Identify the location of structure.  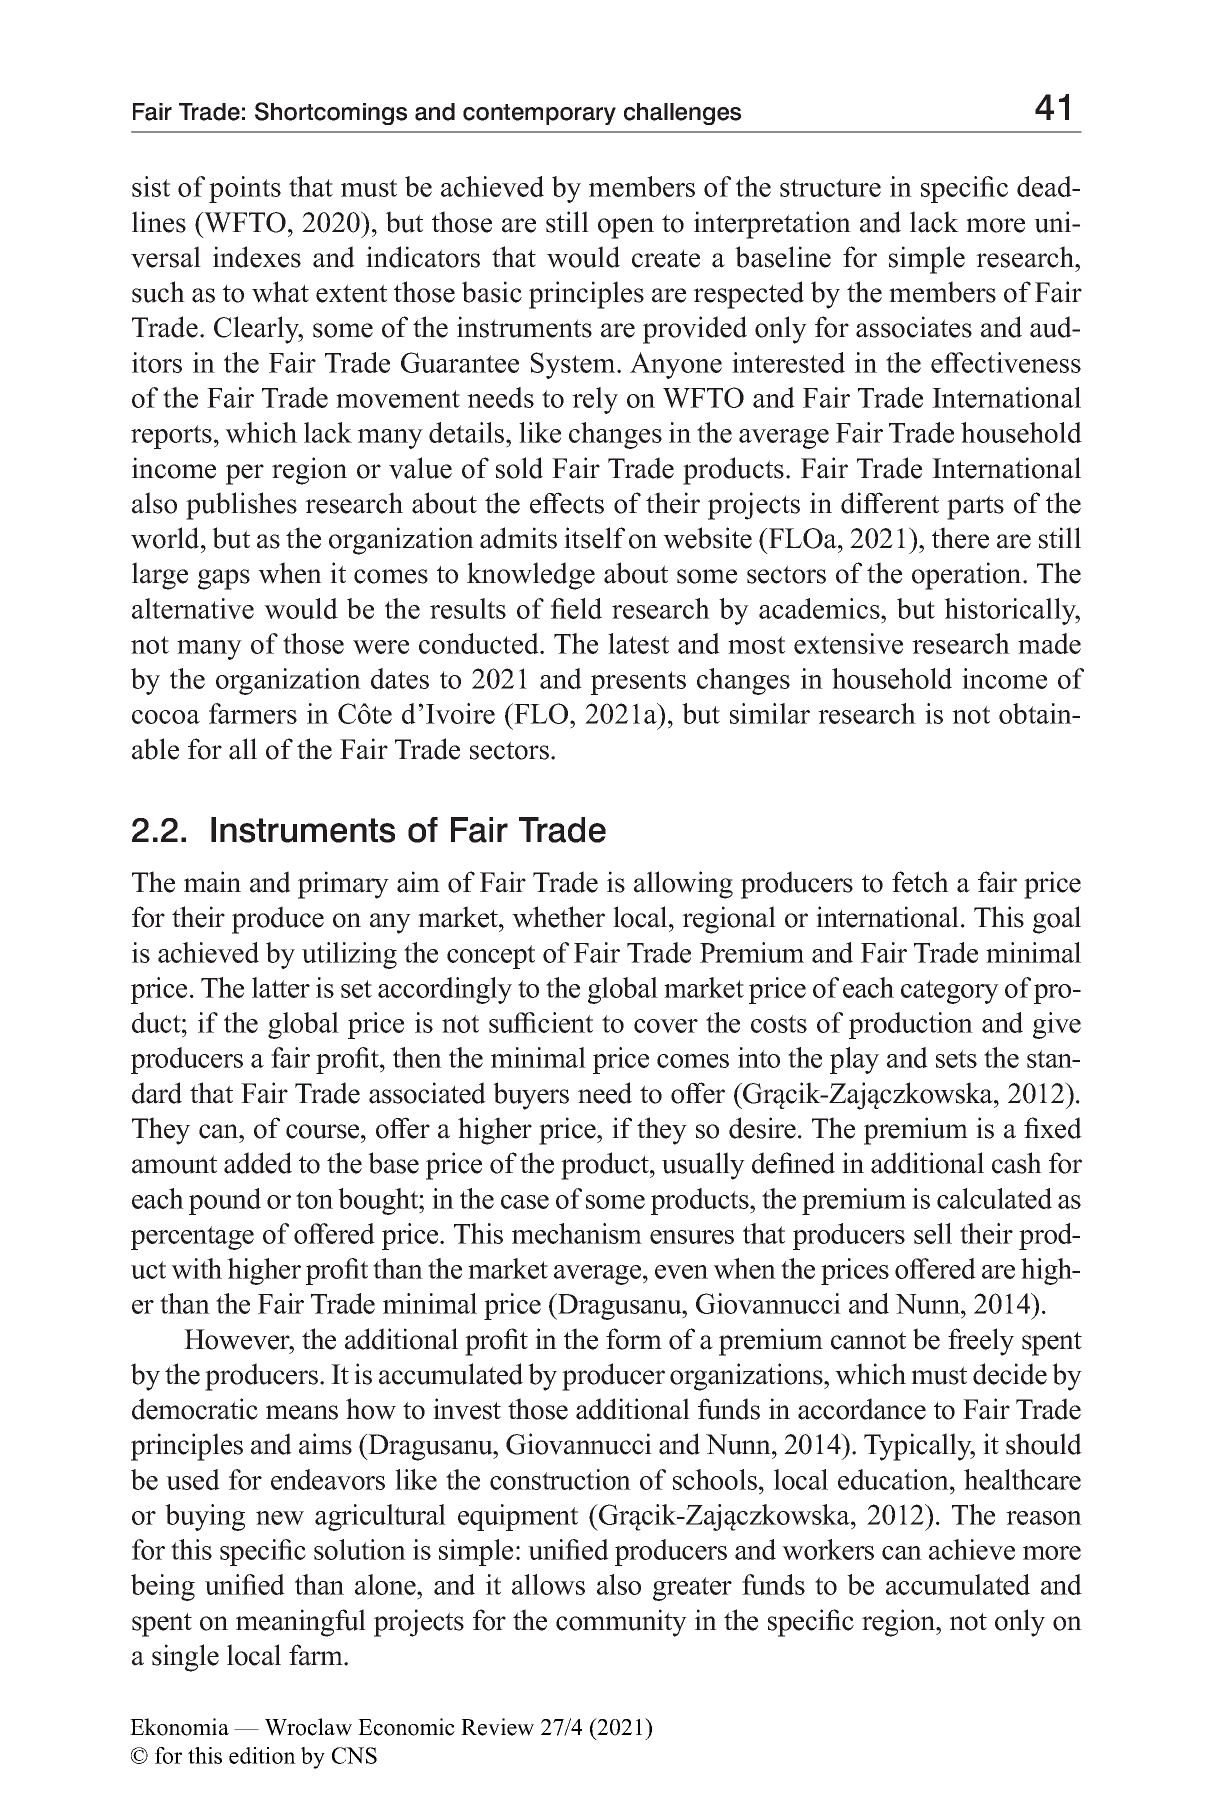
(830, 188).
